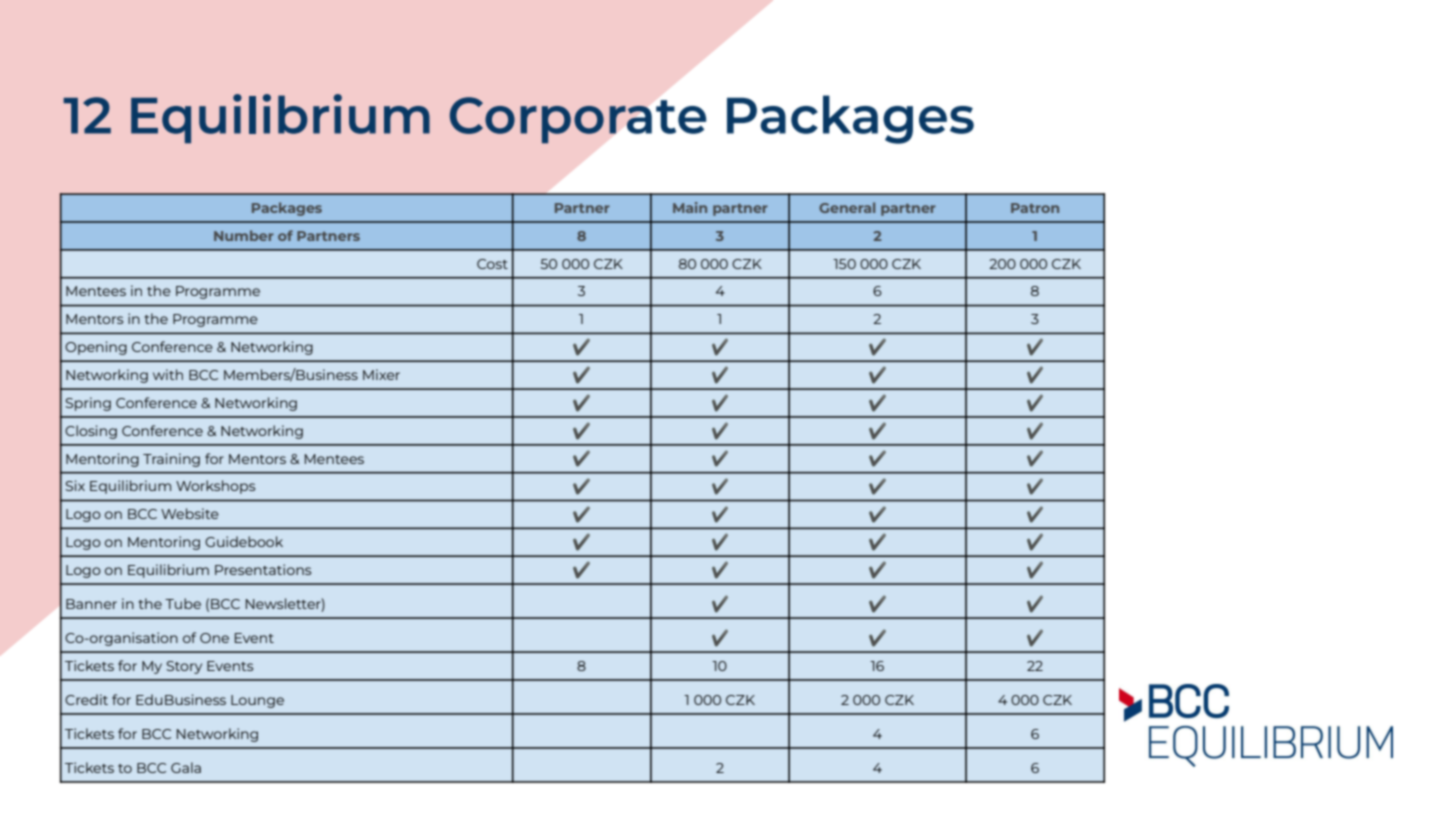 Image resolution: width=1456 pixels, height=819 pixels. What do you see at coordinates (578, 120) in the image?
I see `Corporate` at bounding box center [578, 120].
